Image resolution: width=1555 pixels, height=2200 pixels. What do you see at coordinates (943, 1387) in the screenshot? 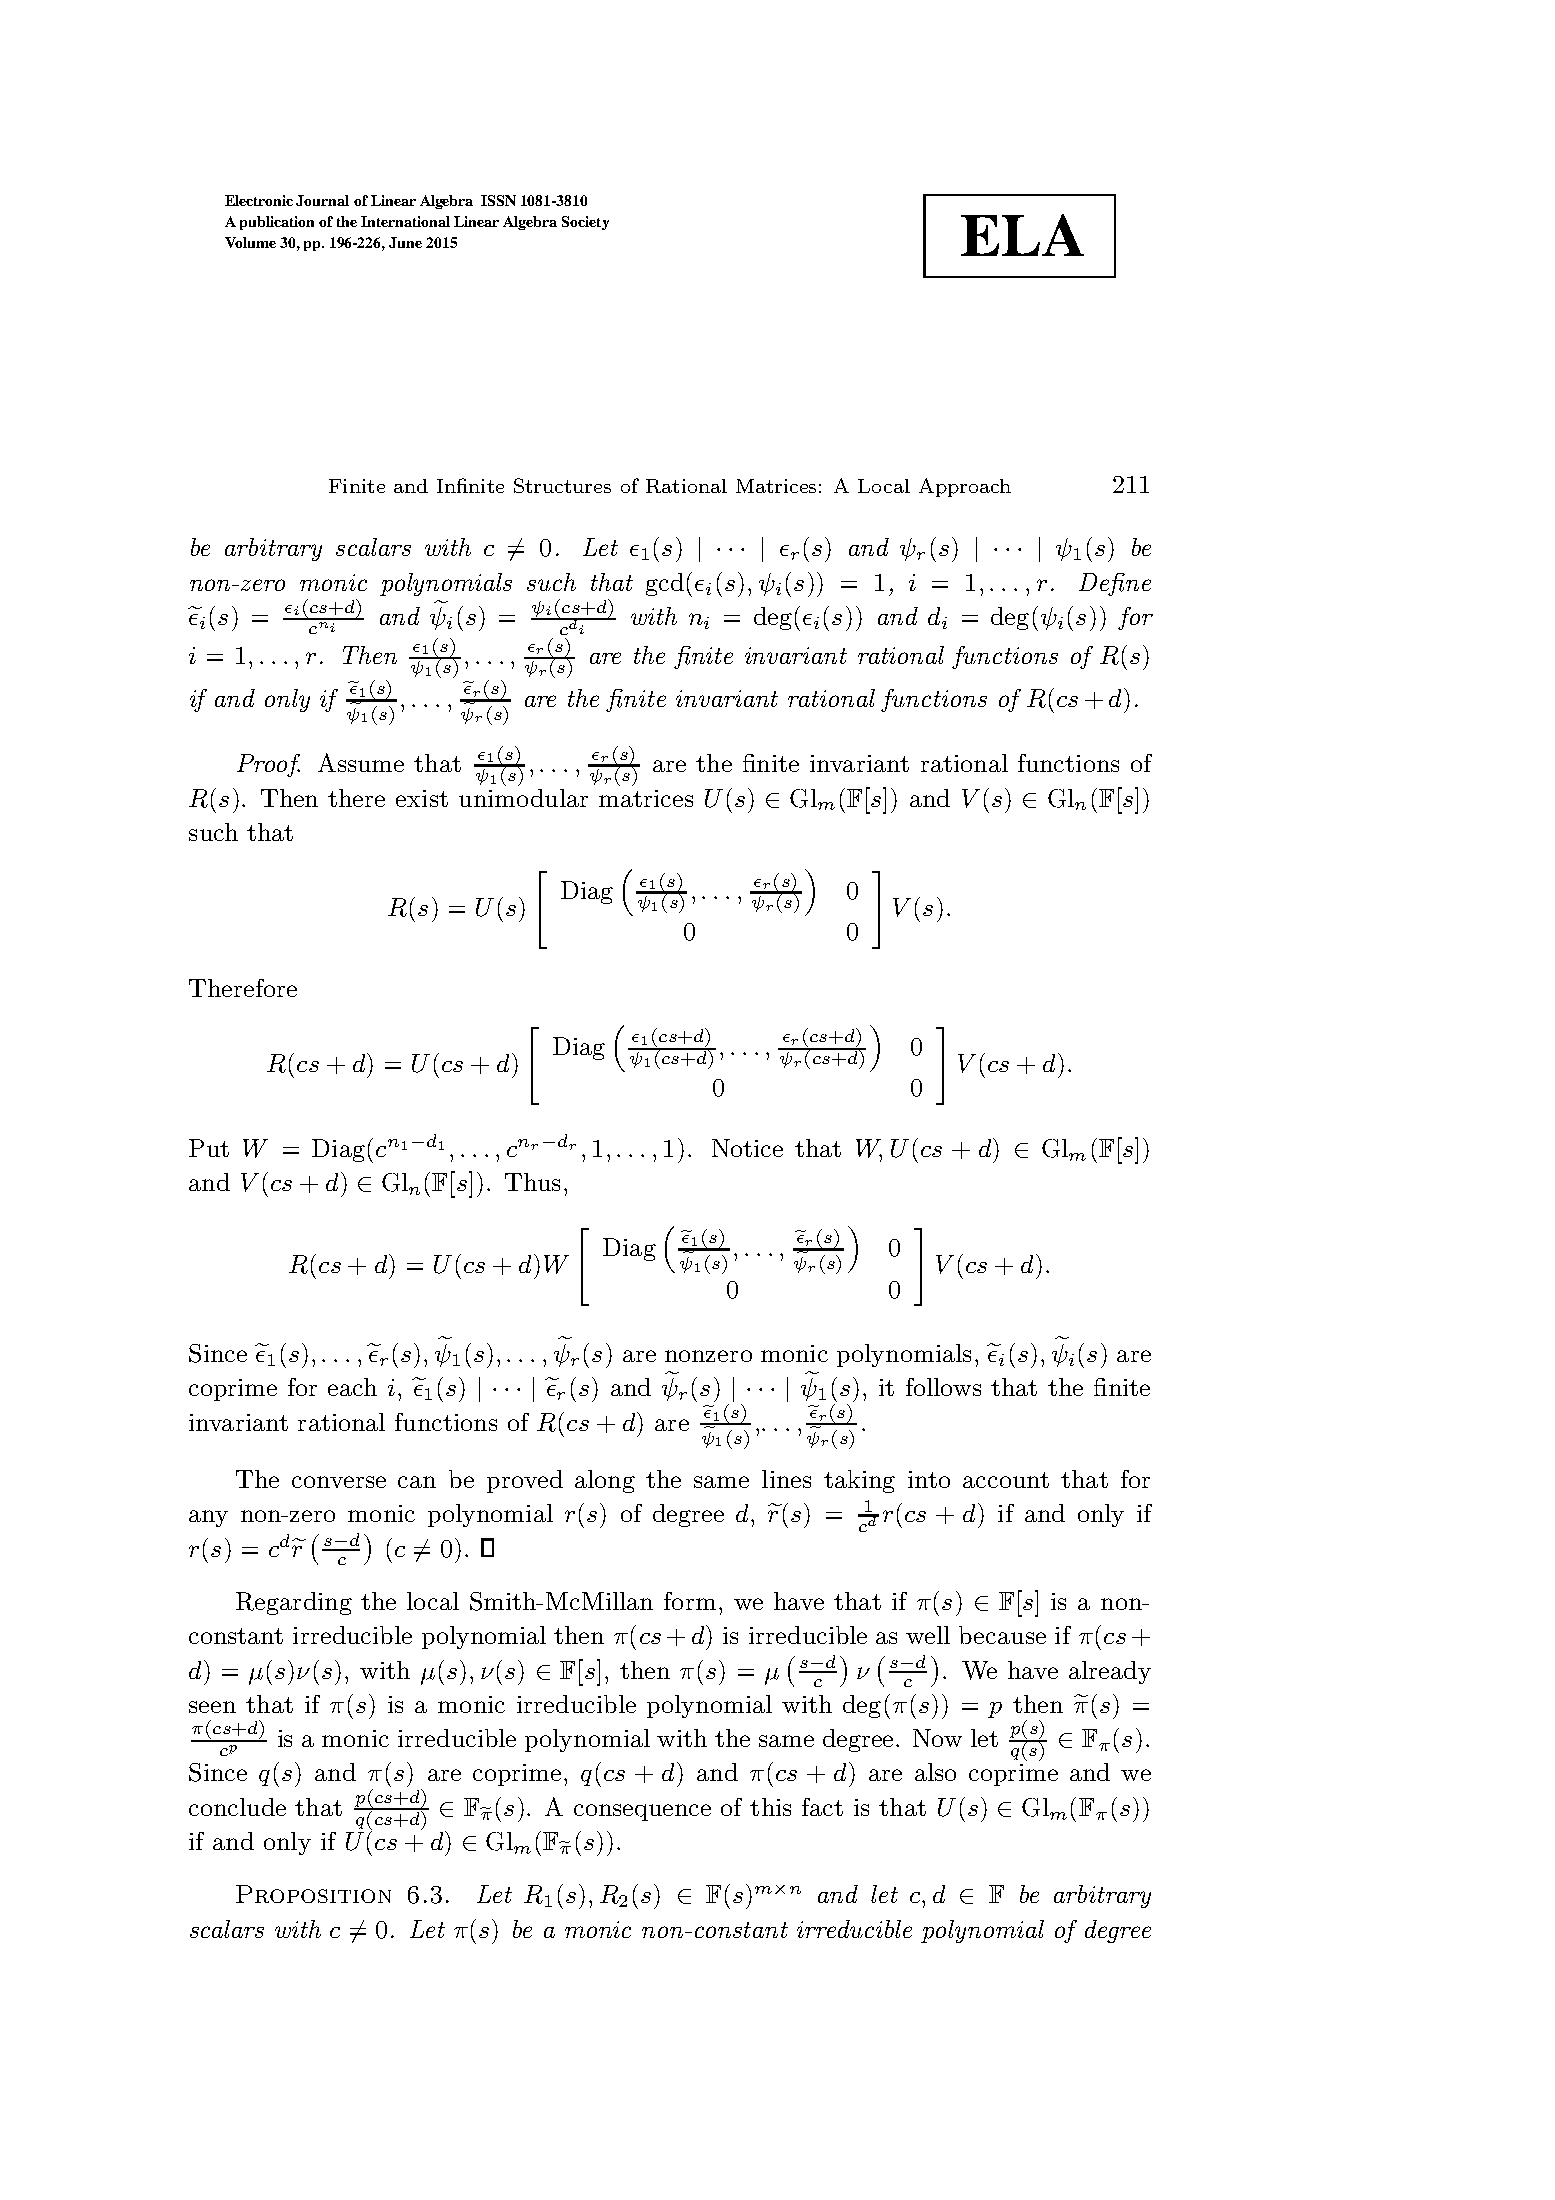
I see `follows` at bounding box center [943, 1387].
